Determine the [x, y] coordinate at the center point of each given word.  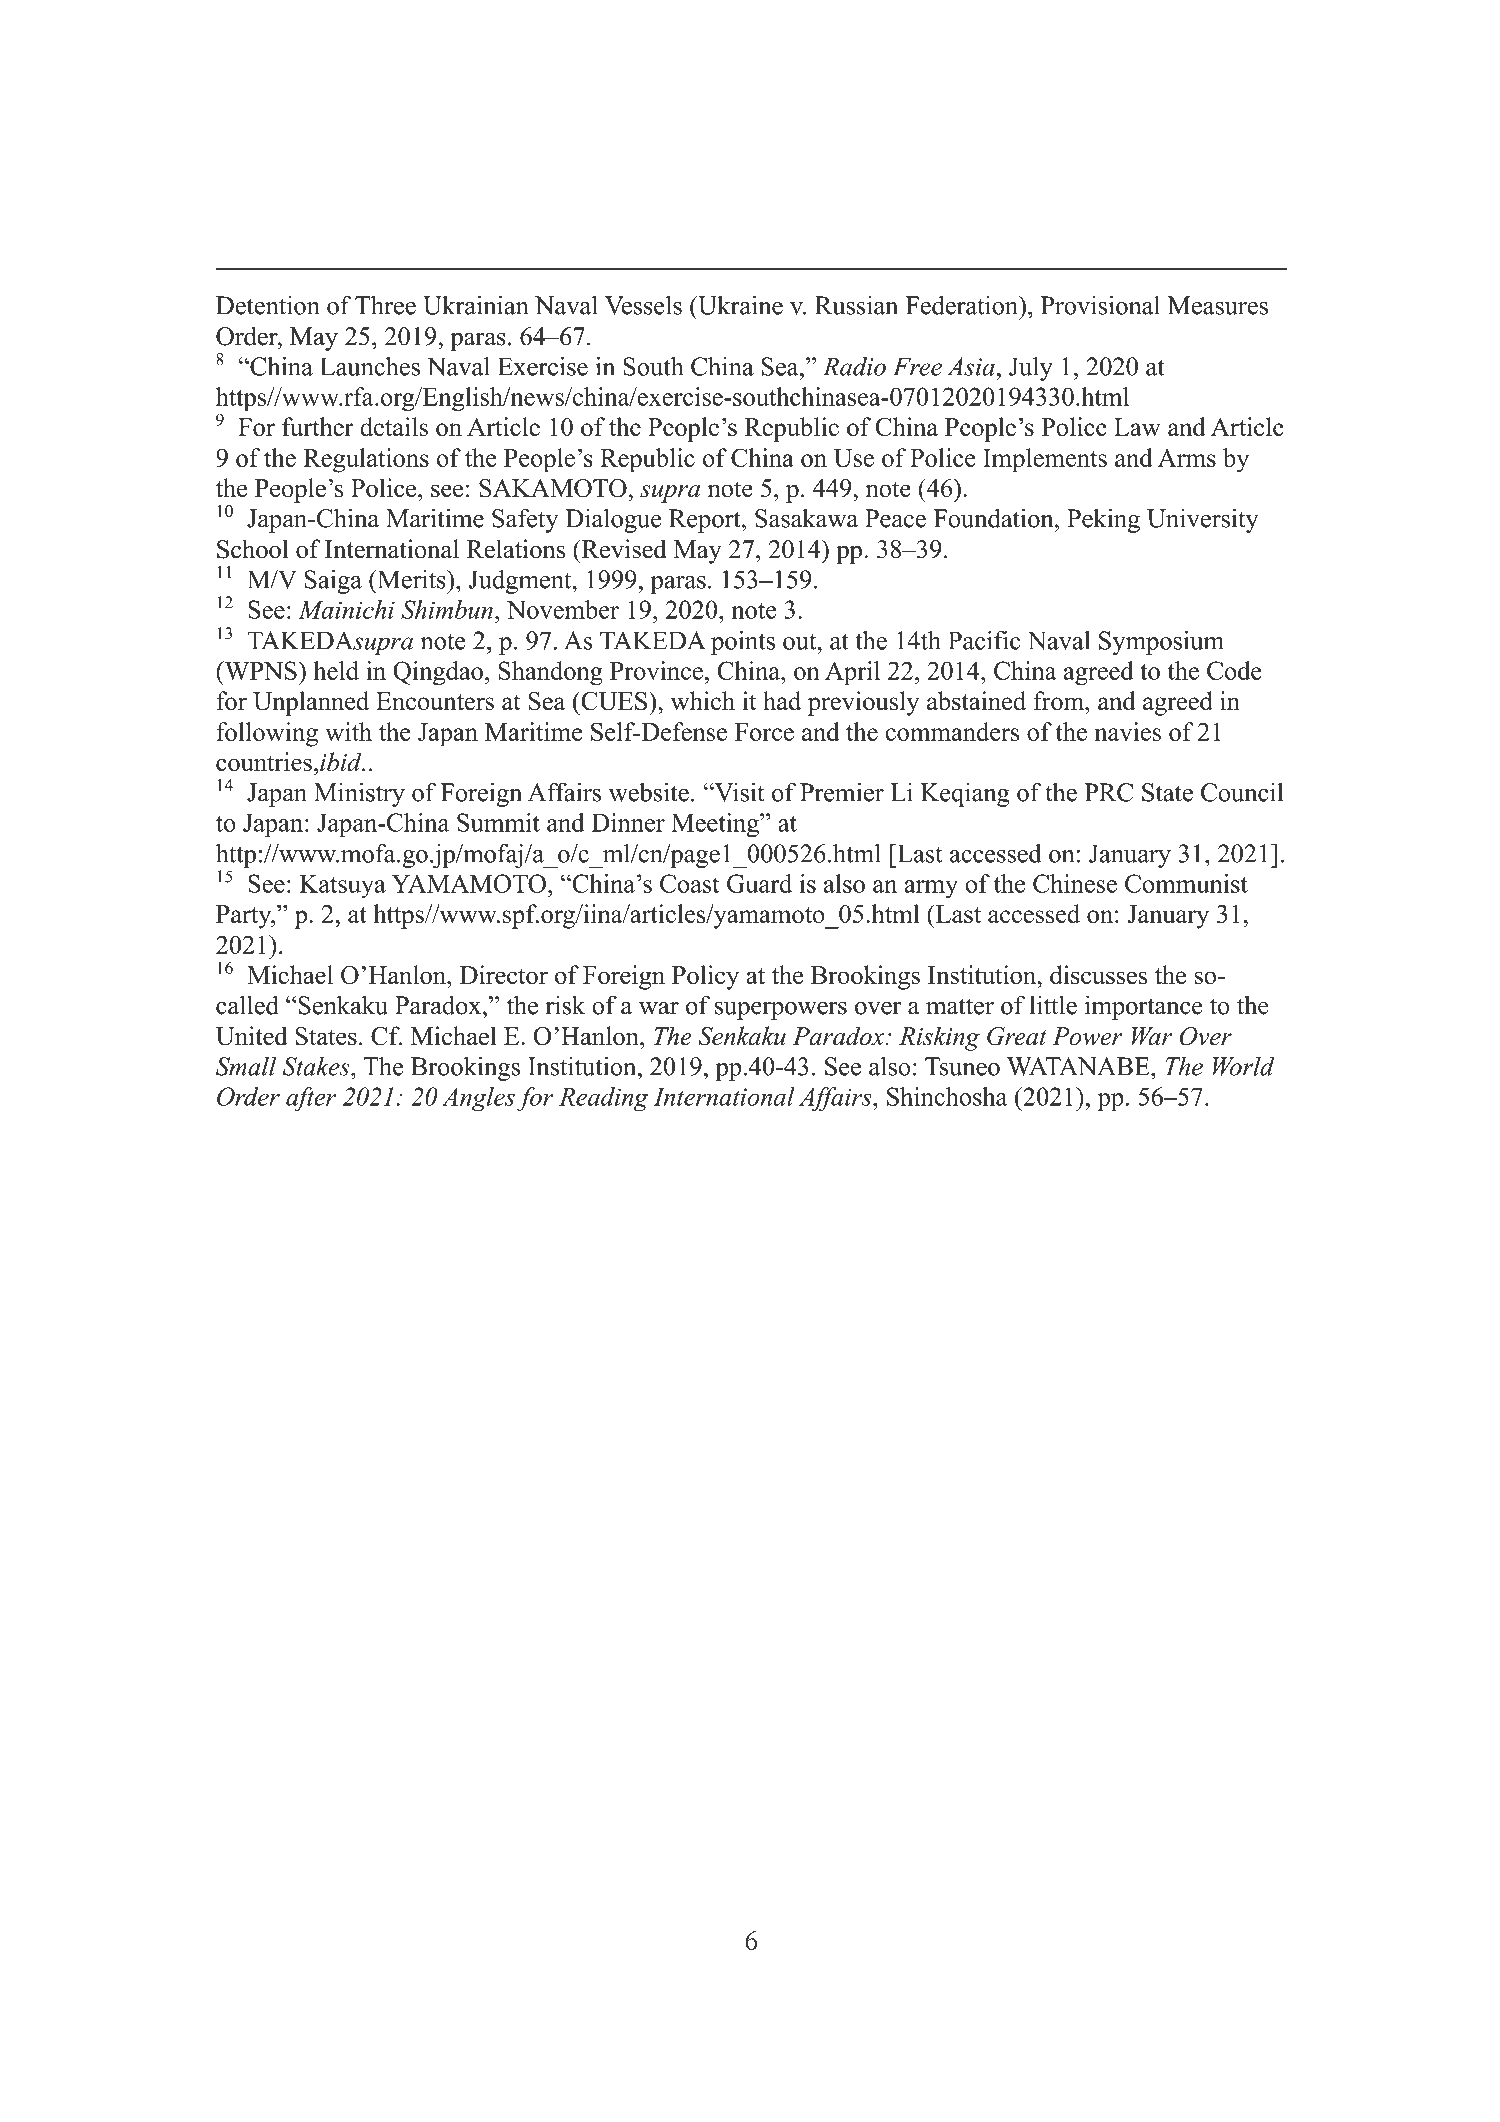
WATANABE [1079, 1066]
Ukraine [739, 305]
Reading [603, 1099]
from [1060, 701]
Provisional [1100, 305]
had [782, 700]
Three [385, 305]
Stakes [317, 1066]
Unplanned [311, 703]
